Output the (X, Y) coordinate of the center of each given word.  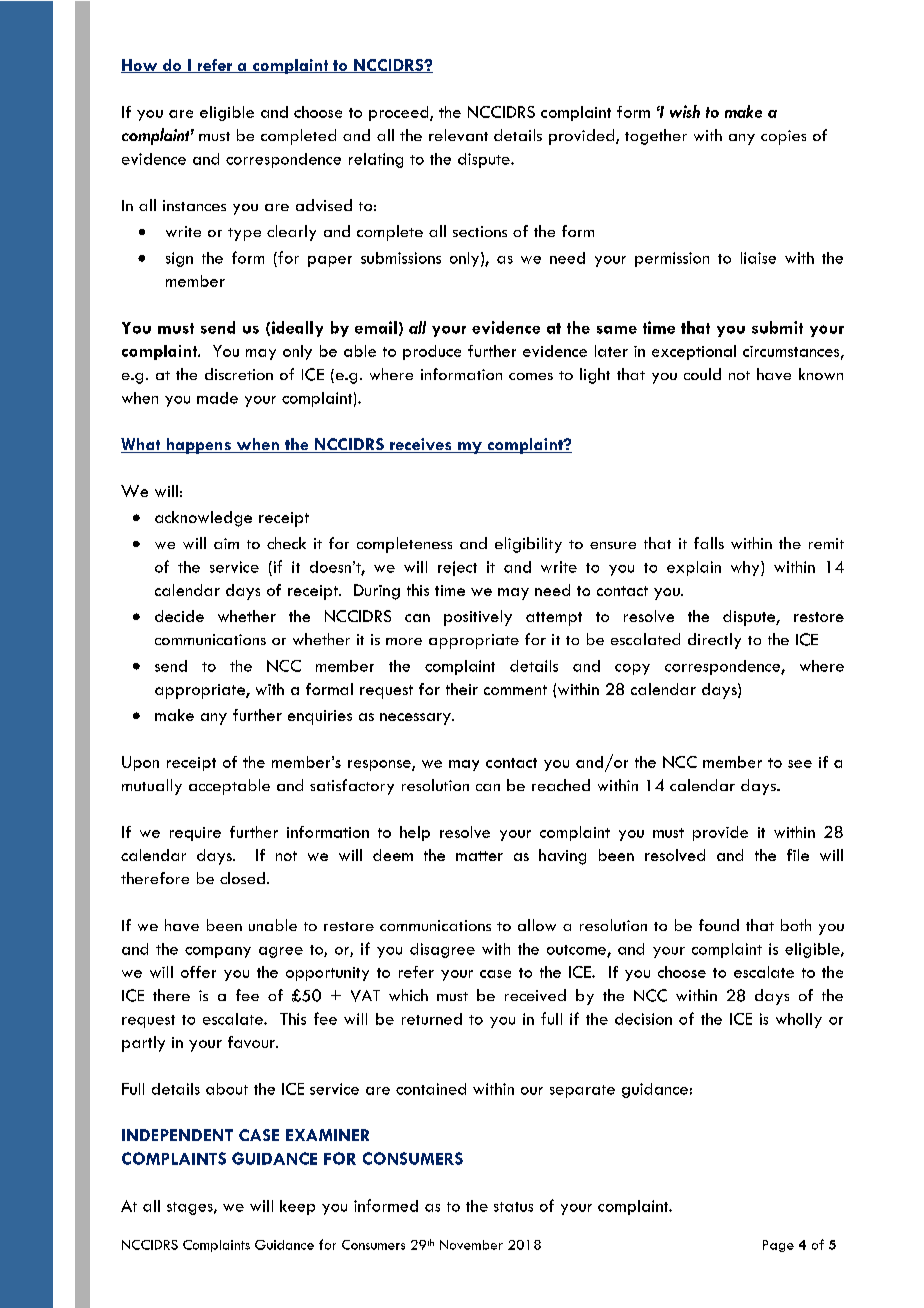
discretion (239, 374)
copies (783, 137)
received (535, 995)
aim (226, 543)
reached (561, 785)
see (800, 764)
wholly (799, 1020)
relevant (458, 135)
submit (777, 327)
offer (198, 972)
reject (457, 568)
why (746, 568)
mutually (152, 787)
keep (297, 1207)
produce (432, 352)
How (140, 66)
